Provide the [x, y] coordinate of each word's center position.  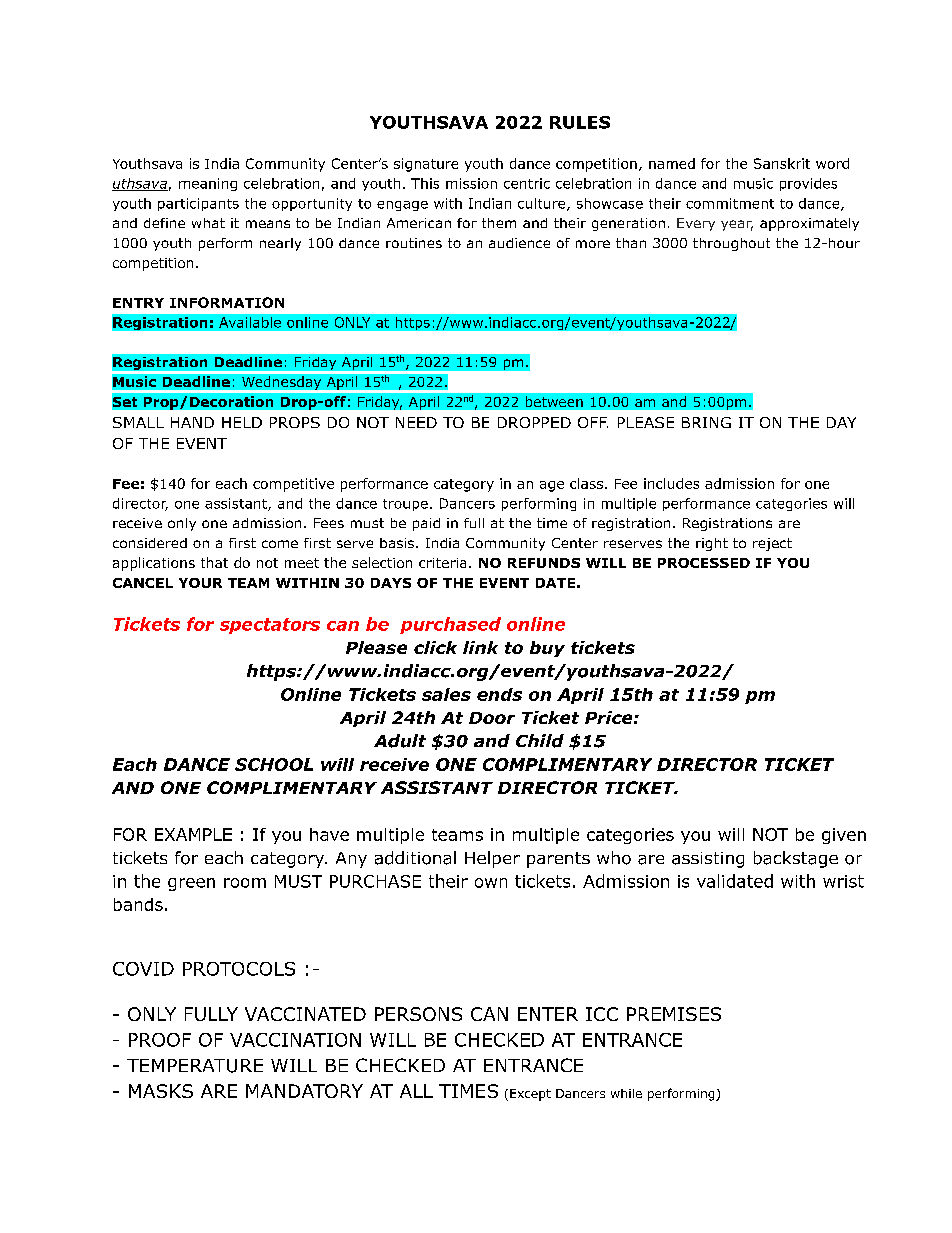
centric [527, 183]
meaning [208, 184]
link [480, 647]
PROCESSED [704, 563]
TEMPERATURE [195, 1066]
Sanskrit [782, 163]
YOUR [200, 583]
